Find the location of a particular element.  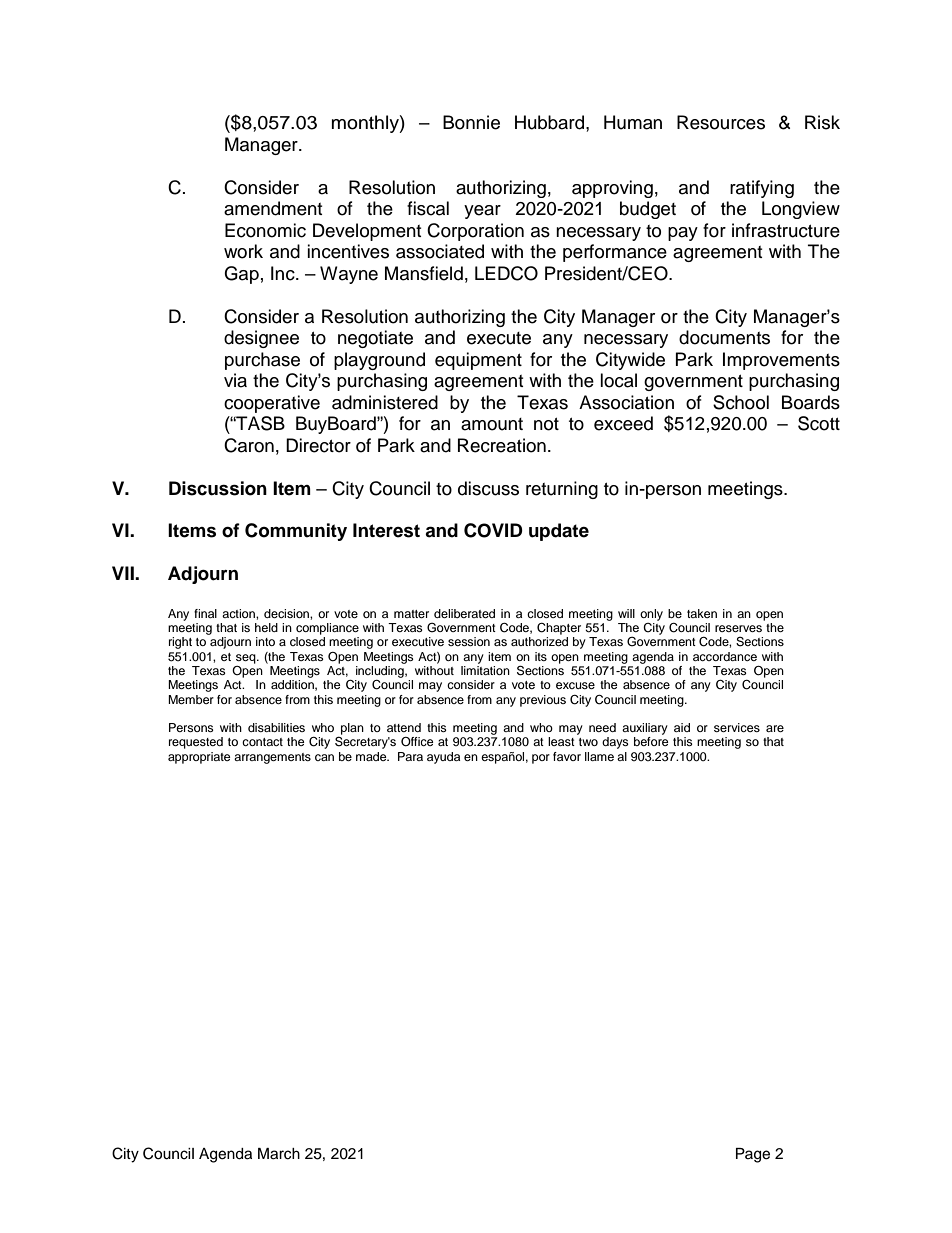

Page is located at coordinates (753, 1155).
